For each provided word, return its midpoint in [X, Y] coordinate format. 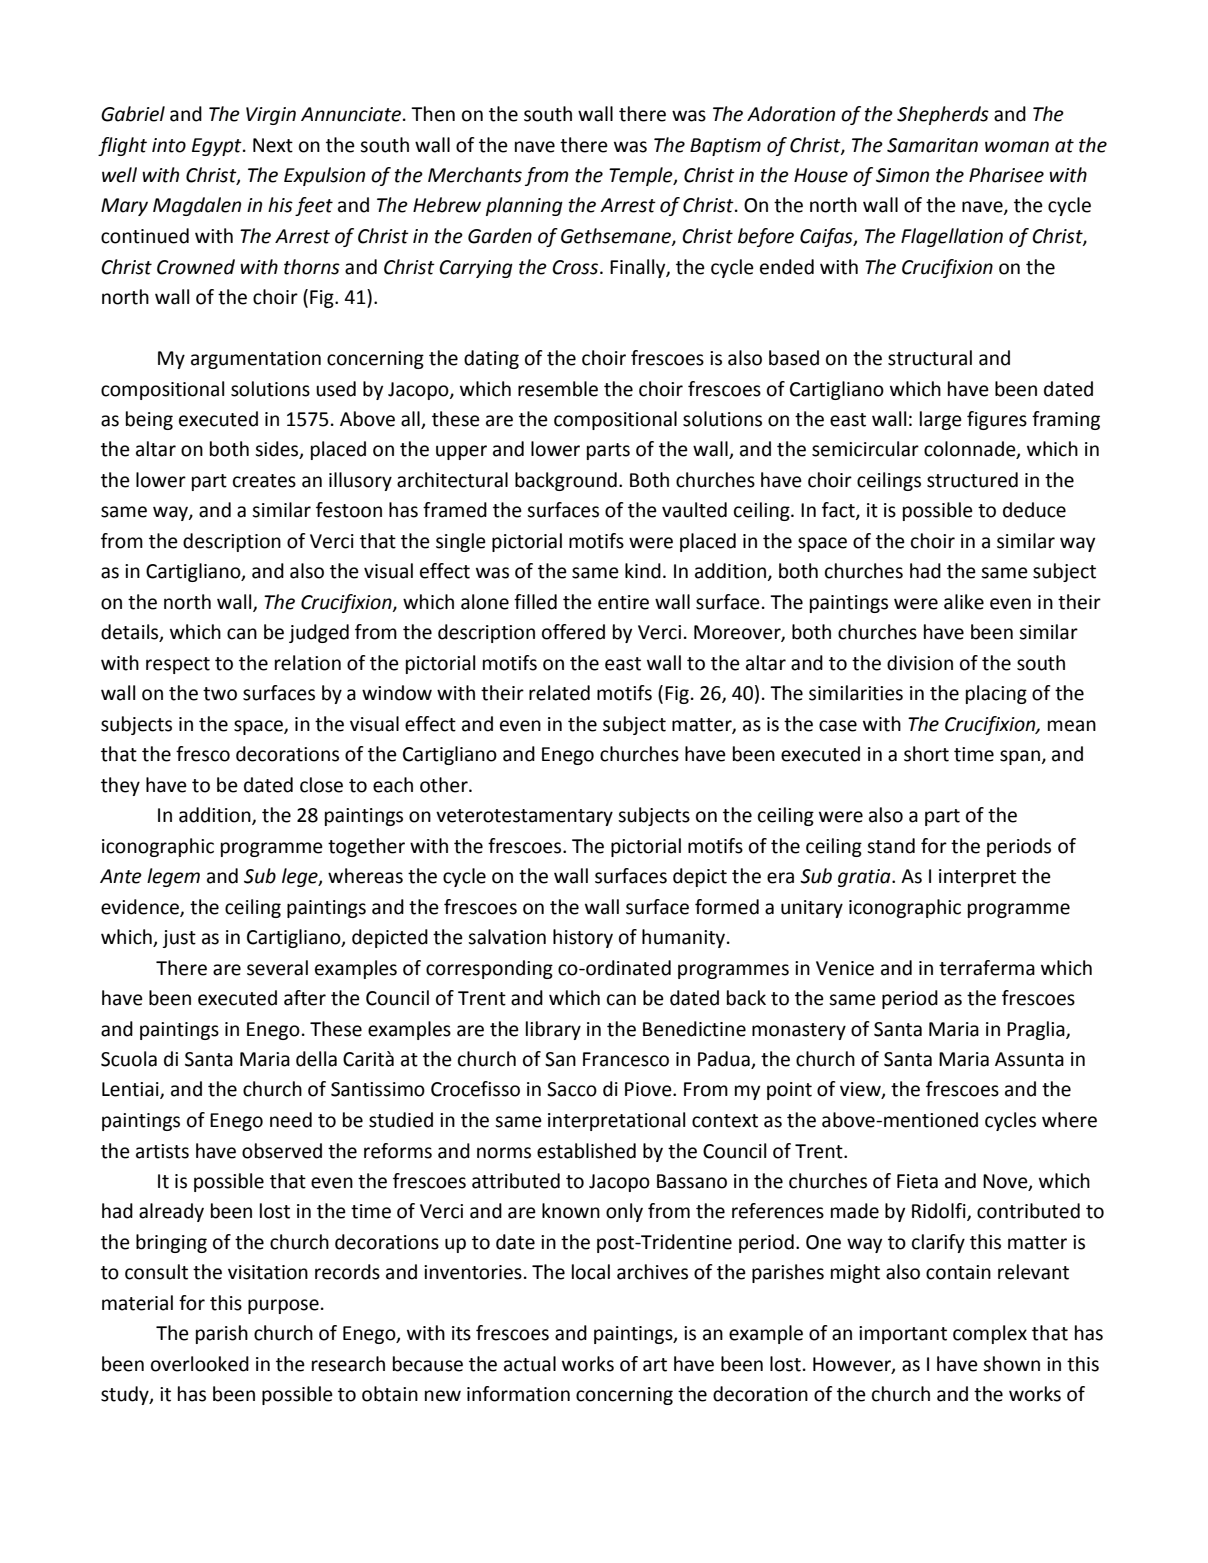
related [559, 693]
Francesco [626, 1059]
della [316, 1059]
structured [972, 480]
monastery [799, 1031]
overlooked [200, 1364]
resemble [558, 389]
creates [264, 481]
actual [530, 1364]
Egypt [218, 147]
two [220, 694]
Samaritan [932, 145]
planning [524, 206]
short [926, 754]
